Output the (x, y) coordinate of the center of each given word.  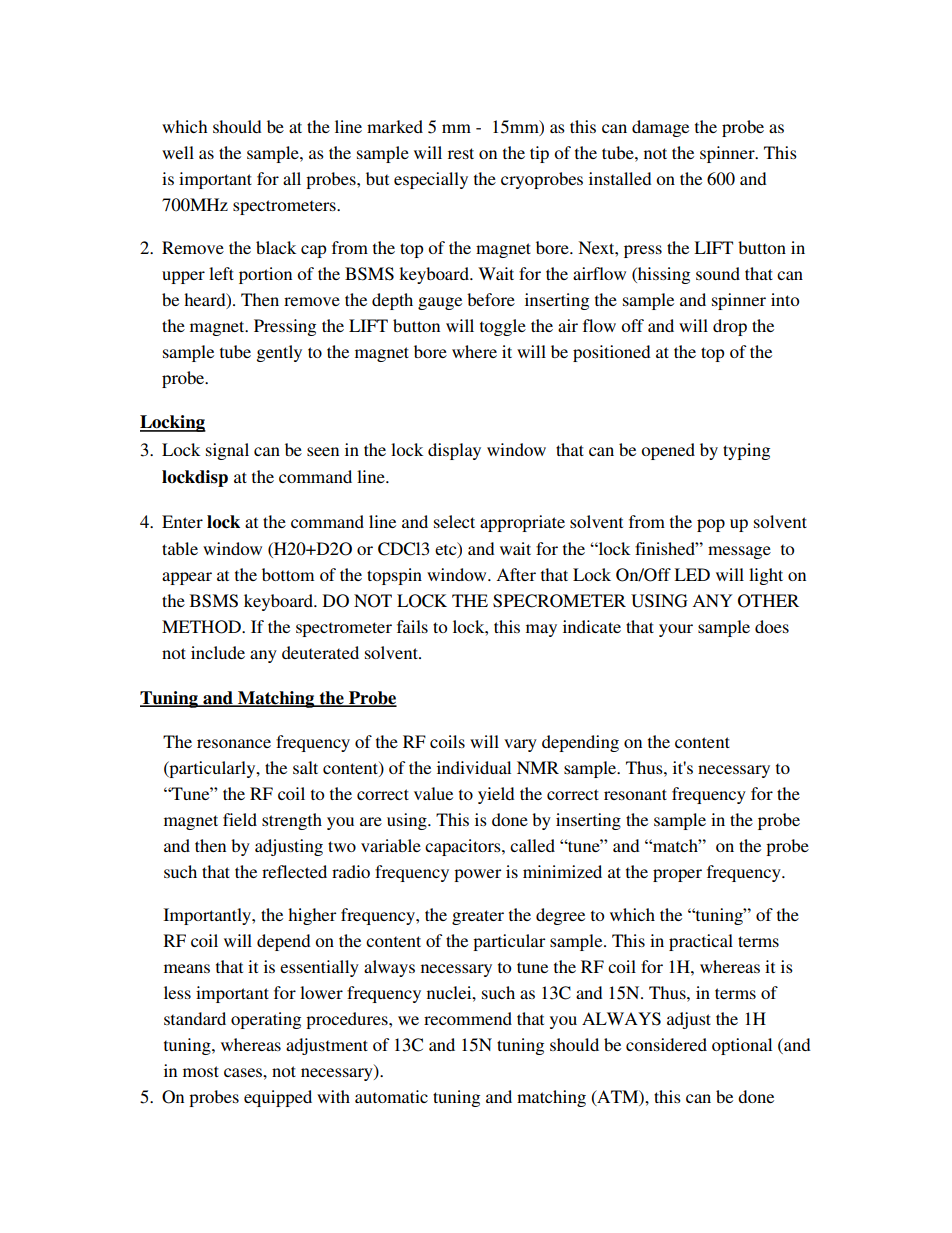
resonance (234, 743)
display (454, 451)
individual (474, 767)
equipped (278, 1098)
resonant (635, 794)
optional (742, 1046)
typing (746, 451)
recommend (468, 1018)
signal (227, 451)
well (178, 152)
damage (660, 128)
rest (461, 153)
